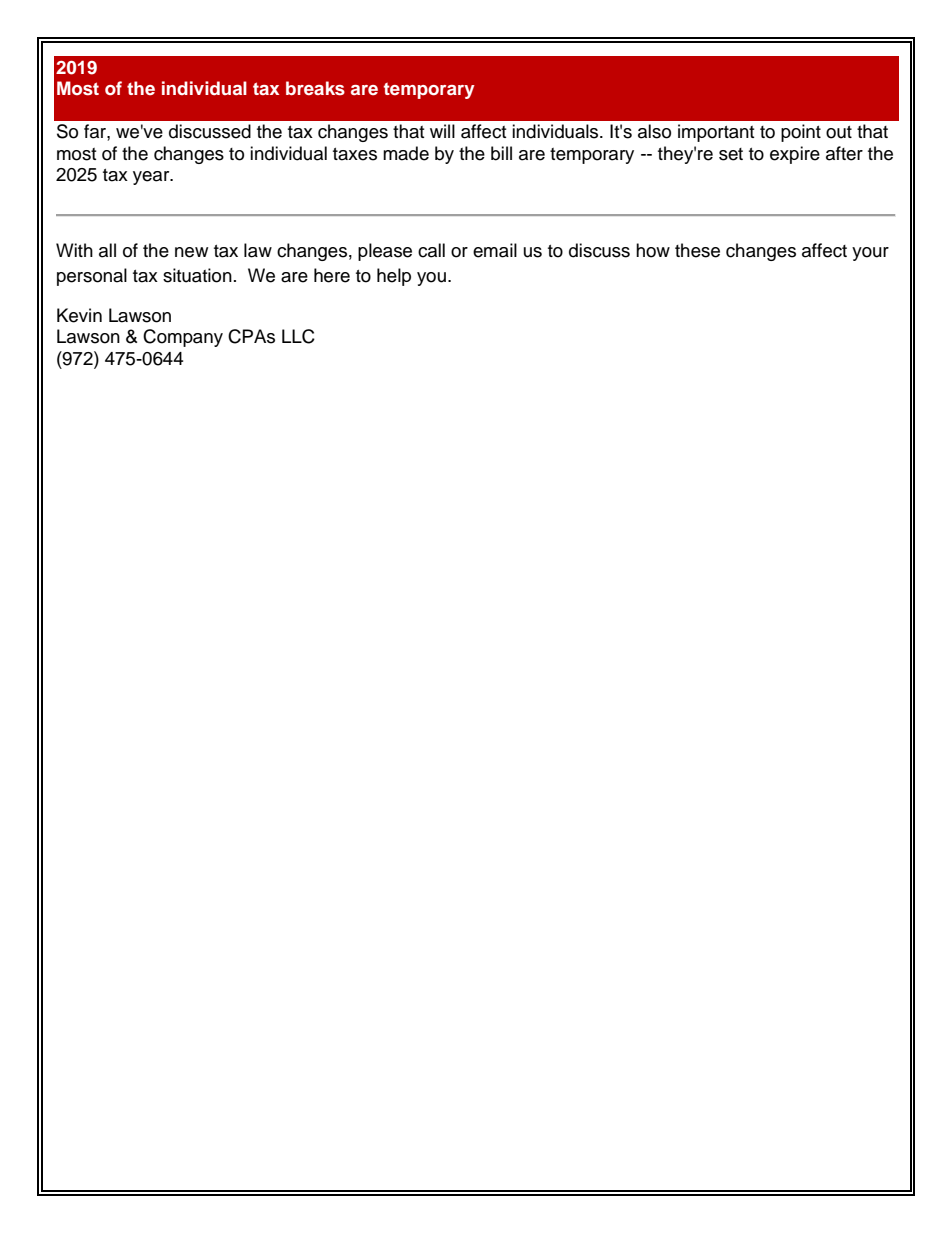 The width and height of the image is (952, 1233). I want to click on these, so click(697, 250).
